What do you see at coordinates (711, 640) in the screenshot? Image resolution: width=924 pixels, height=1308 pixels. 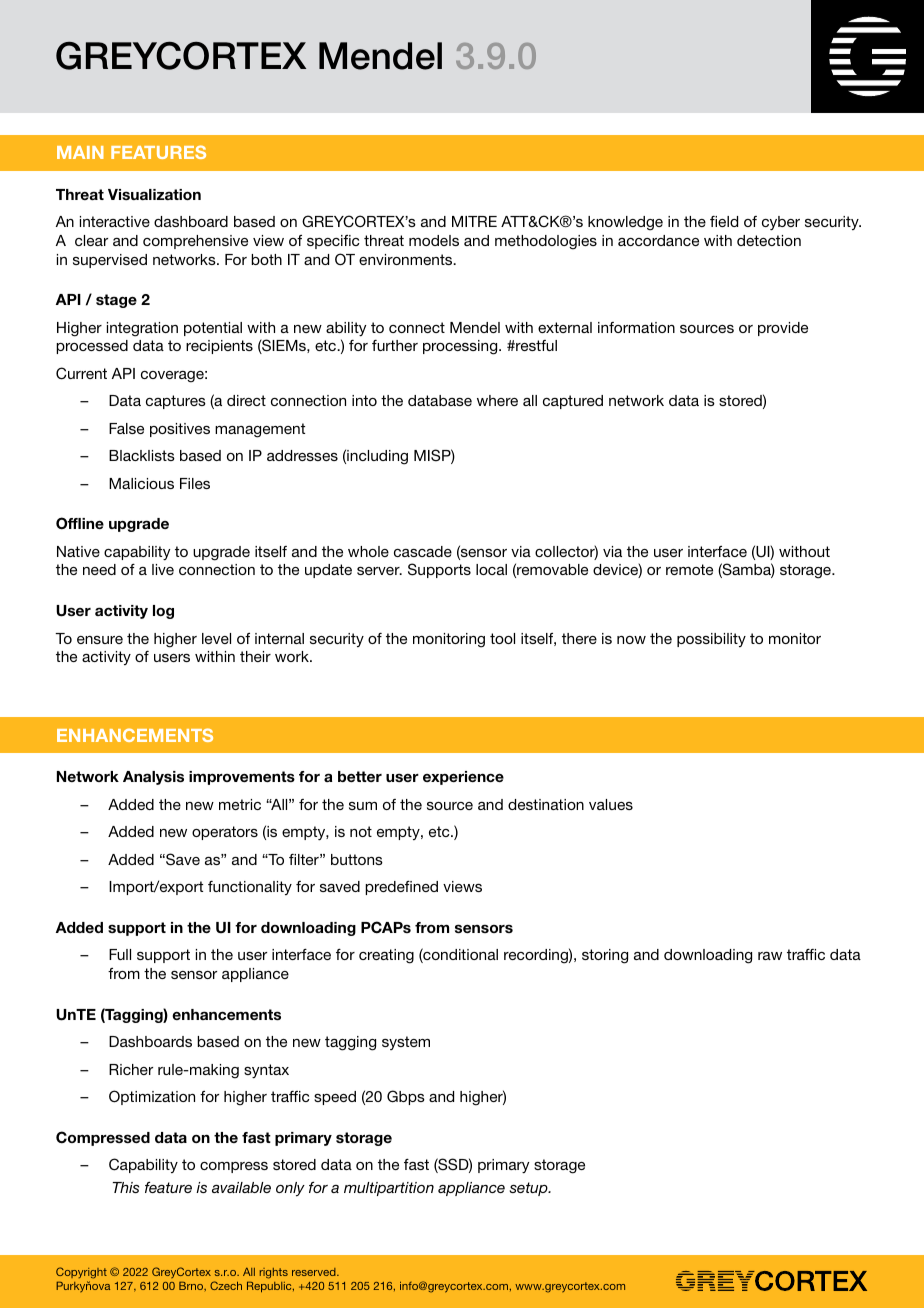 I see `possibility` at bounding box center [711, 640].
